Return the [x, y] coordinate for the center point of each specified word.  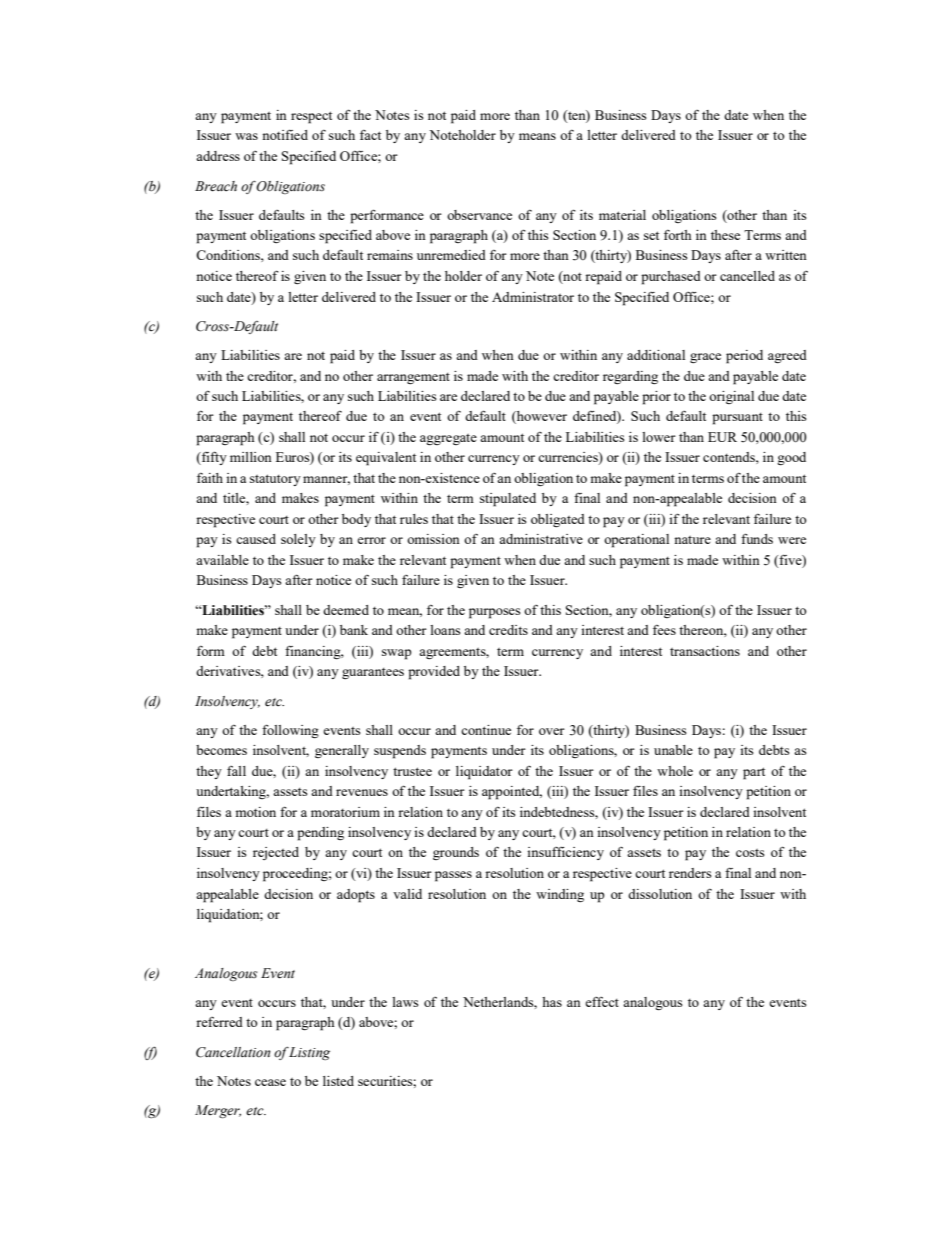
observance [479, 215]
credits [508, 630]
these [725, 235]
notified [285, 134]
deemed [346, 610]
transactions [705, 651]
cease [270, 1082]
